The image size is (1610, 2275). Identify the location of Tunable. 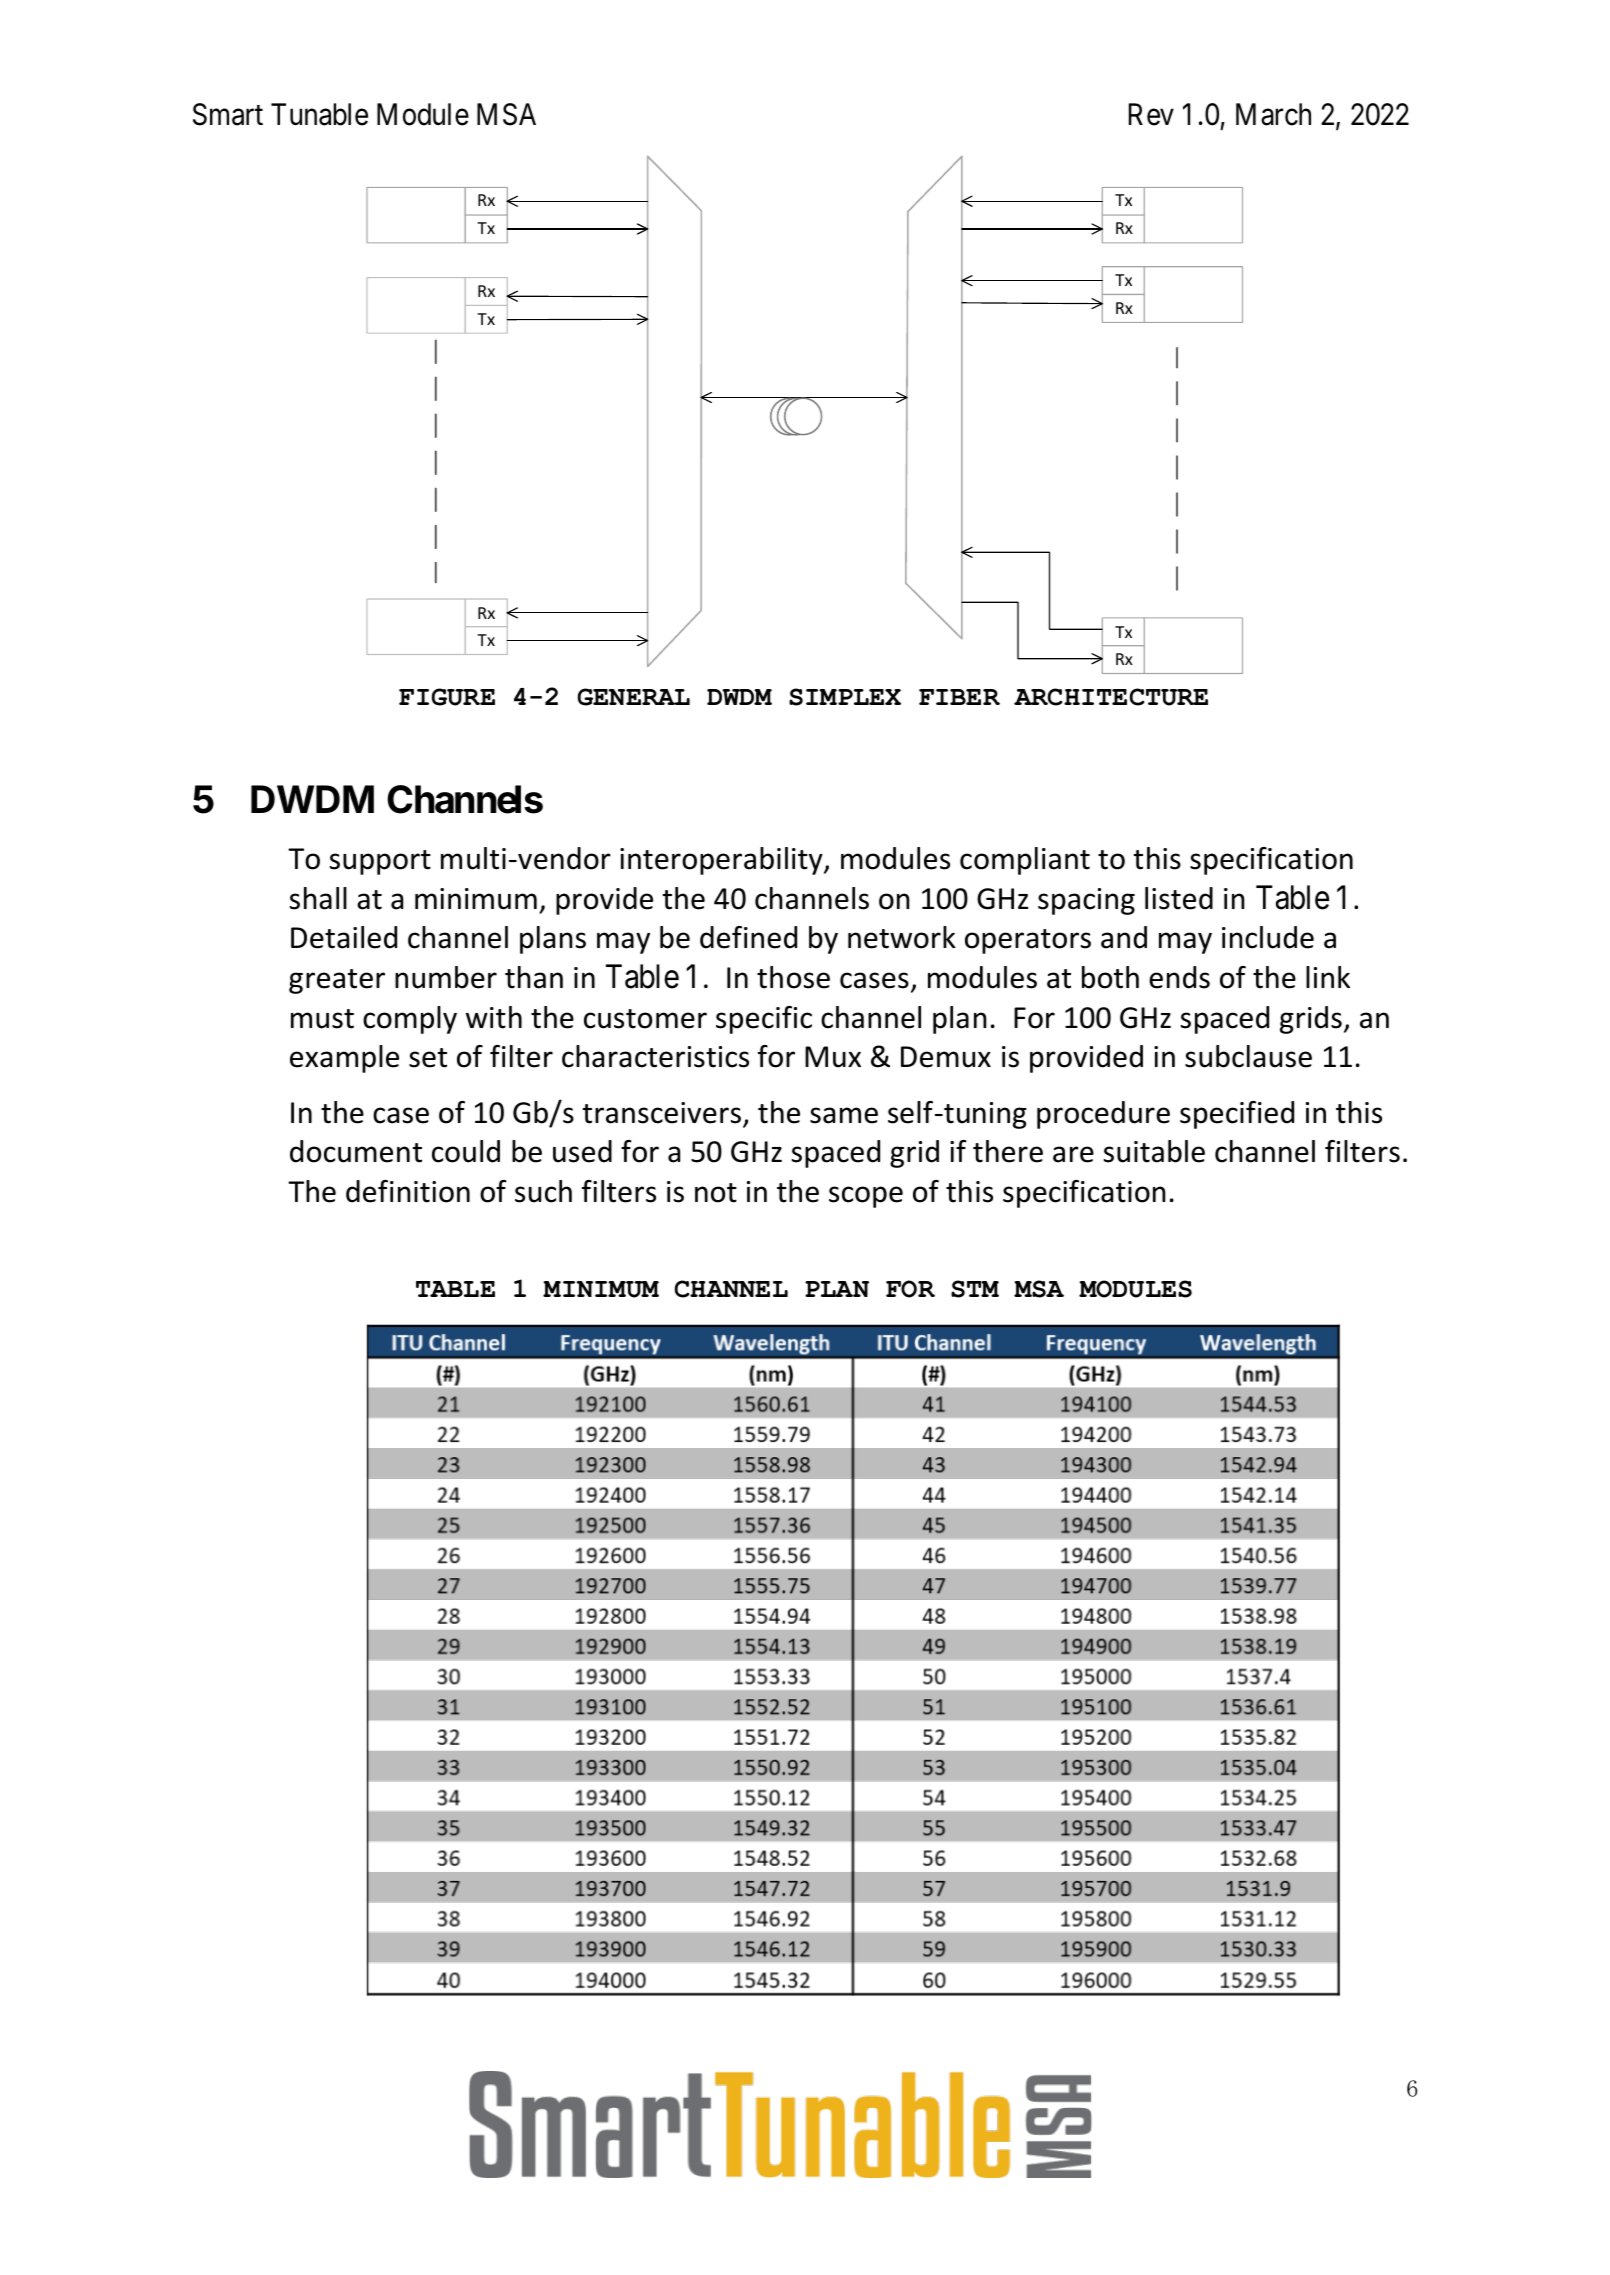
(319, 114).
